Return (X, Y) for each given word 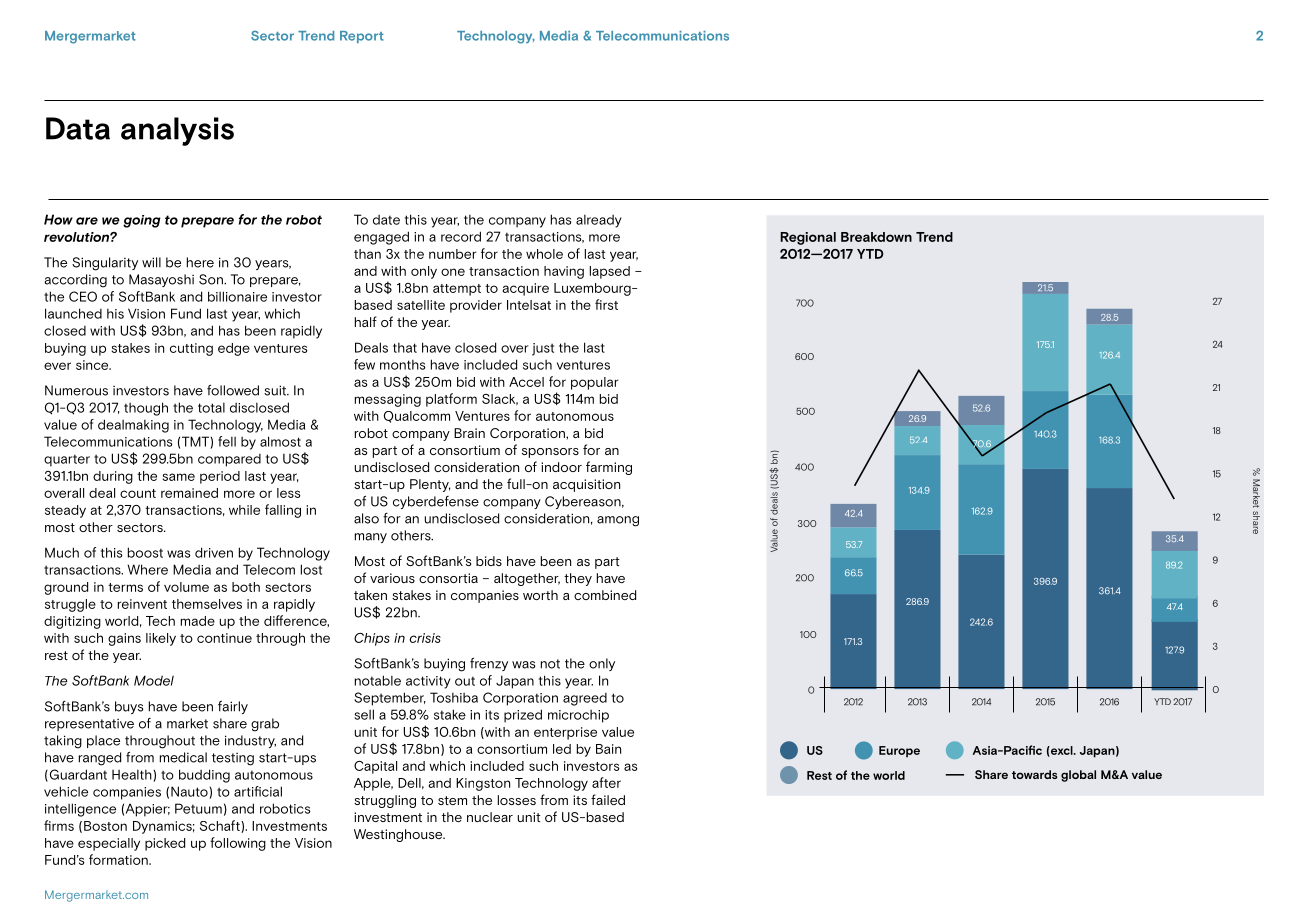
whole (544, 254)
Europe (899, 752)
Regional (808, 238)
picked (165, 844)
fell (227, 441)
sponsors (550, 453)
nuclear (490, 817)
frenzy (489, 664)
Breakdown (876, 237)
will (151, 262)
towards (1034, 774)
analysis (177, 131)
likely (161, 639)
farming (609, 468)
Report (362, 37)
